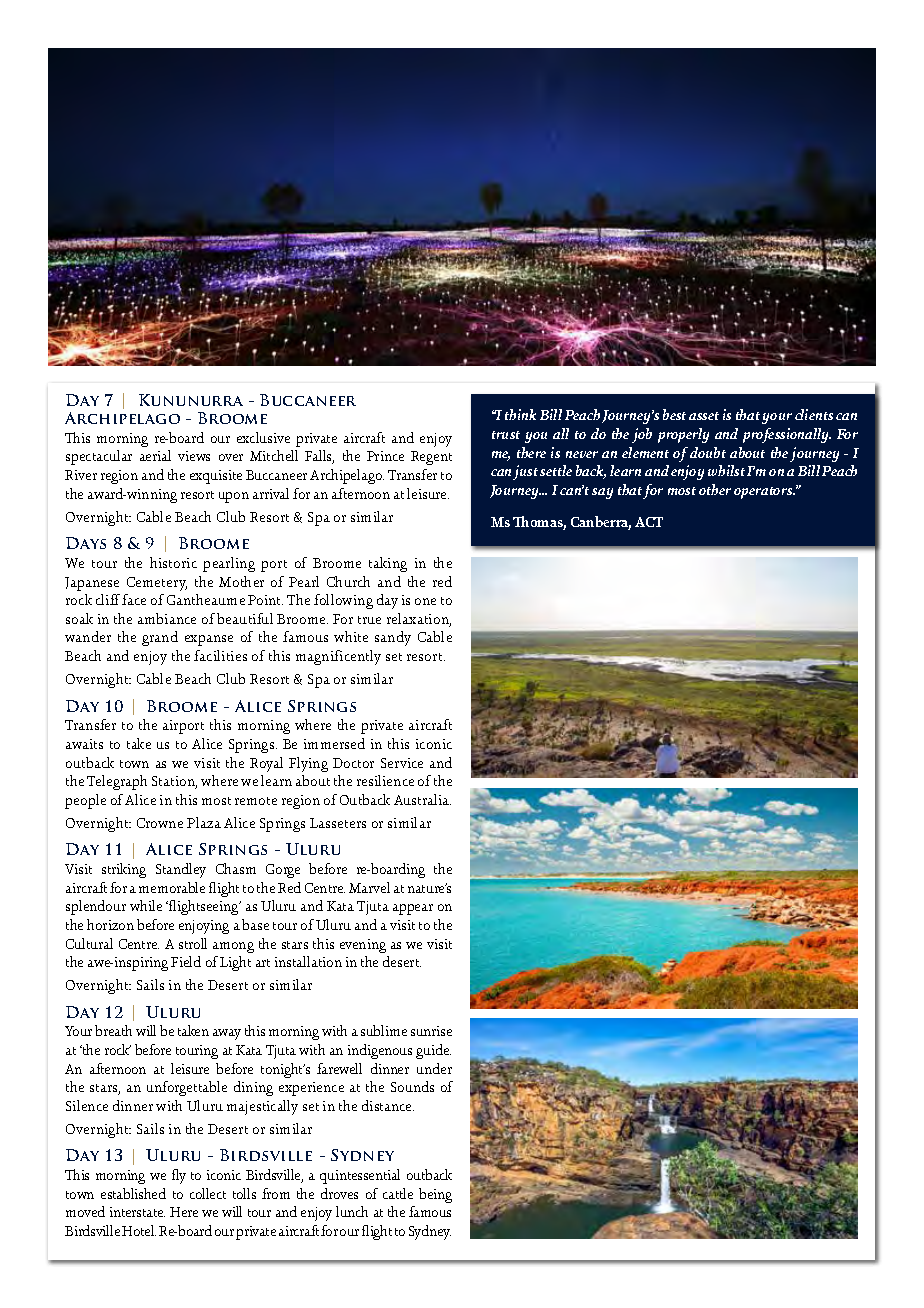  I want to click on Australia, so click(422, 799).
